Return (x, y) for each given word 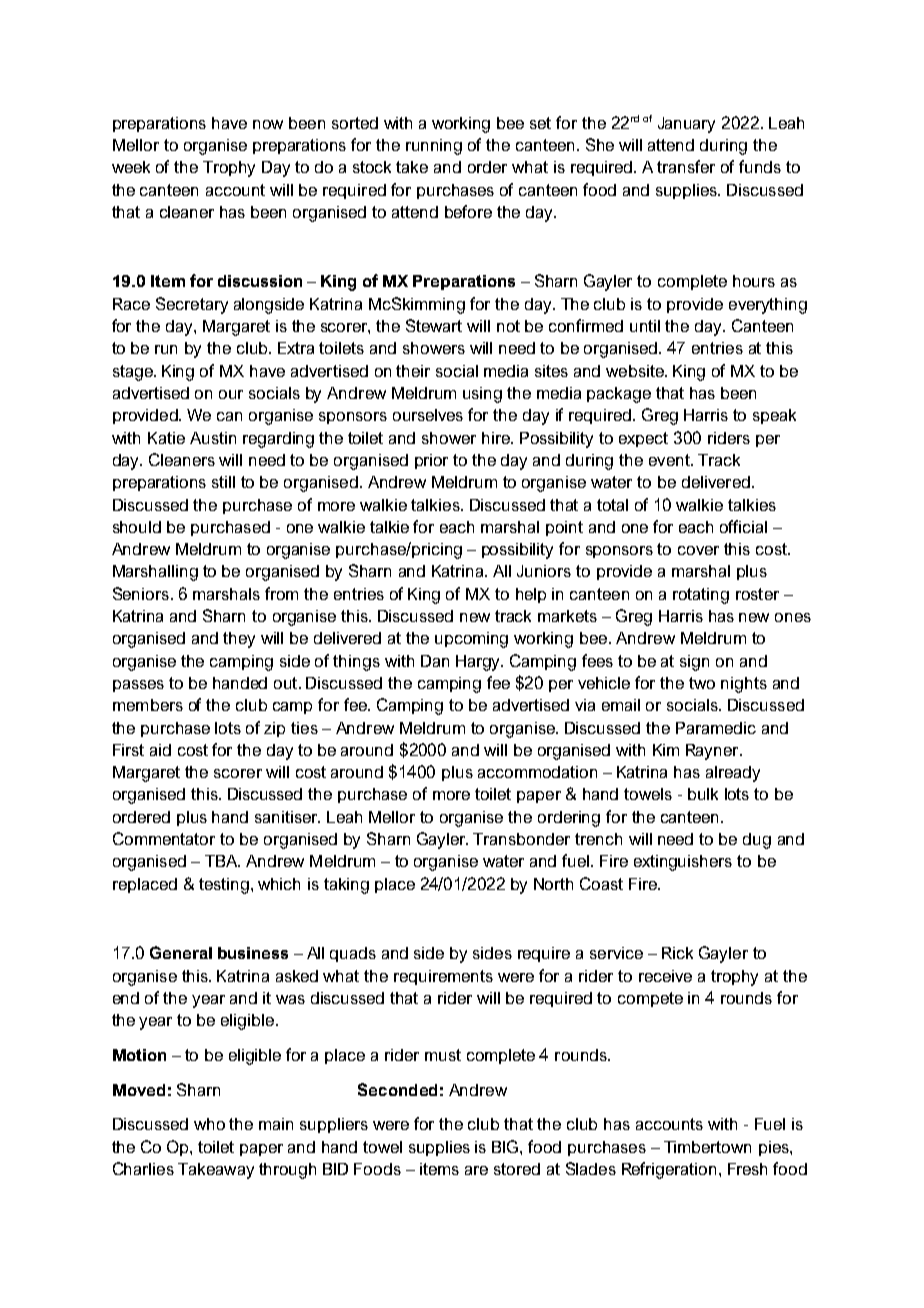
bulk (703, 794)
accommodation (537, 772)
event (670, 460)
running (434, 147)
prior (431, 461)
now (268, 124)
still (223, 482)
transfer (686, 166)
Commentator (164, 838)
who (209, 1124)
